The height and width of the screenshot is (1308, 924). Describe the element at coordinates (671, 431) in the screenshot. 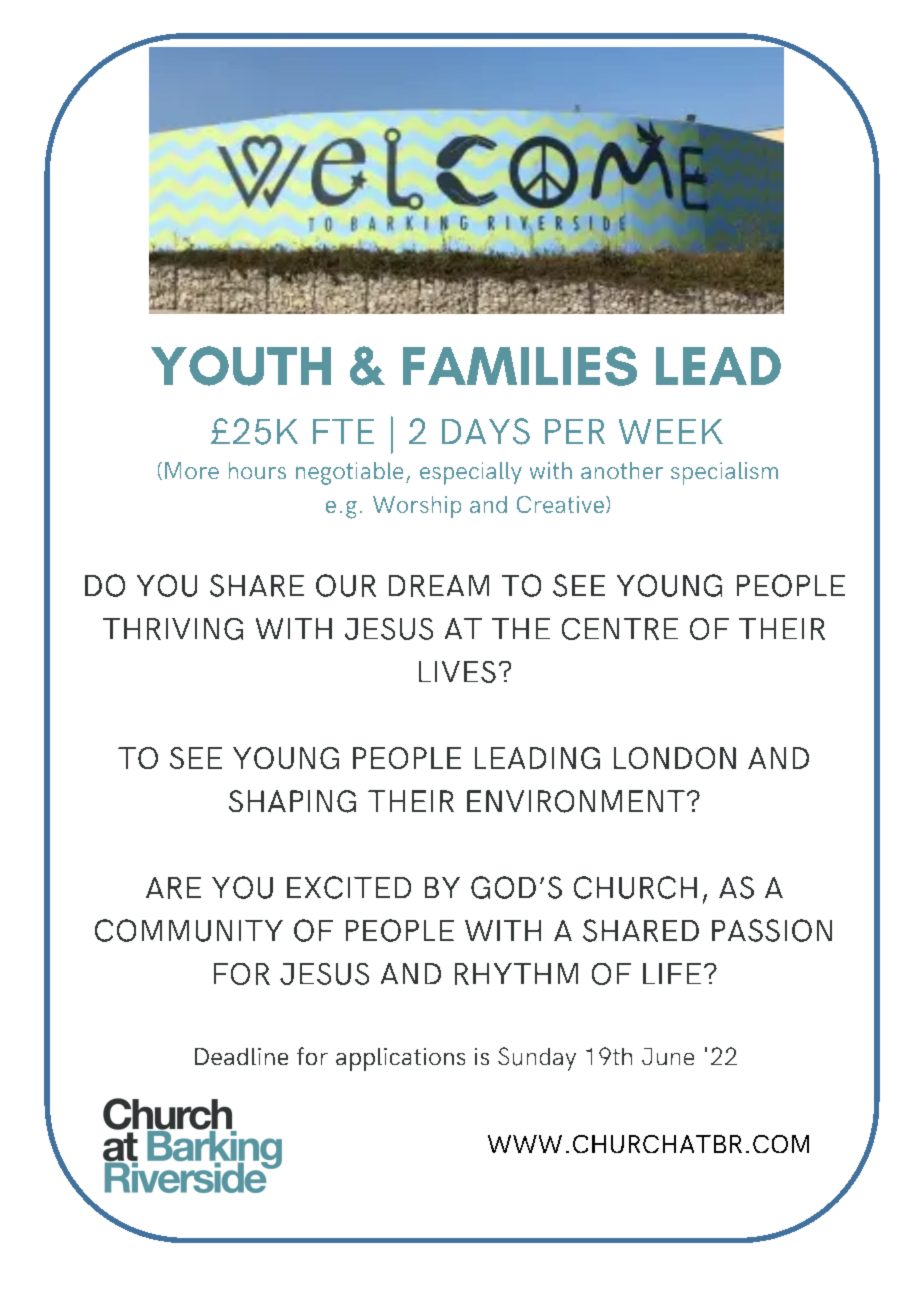

I see `WEEK` at that location.
